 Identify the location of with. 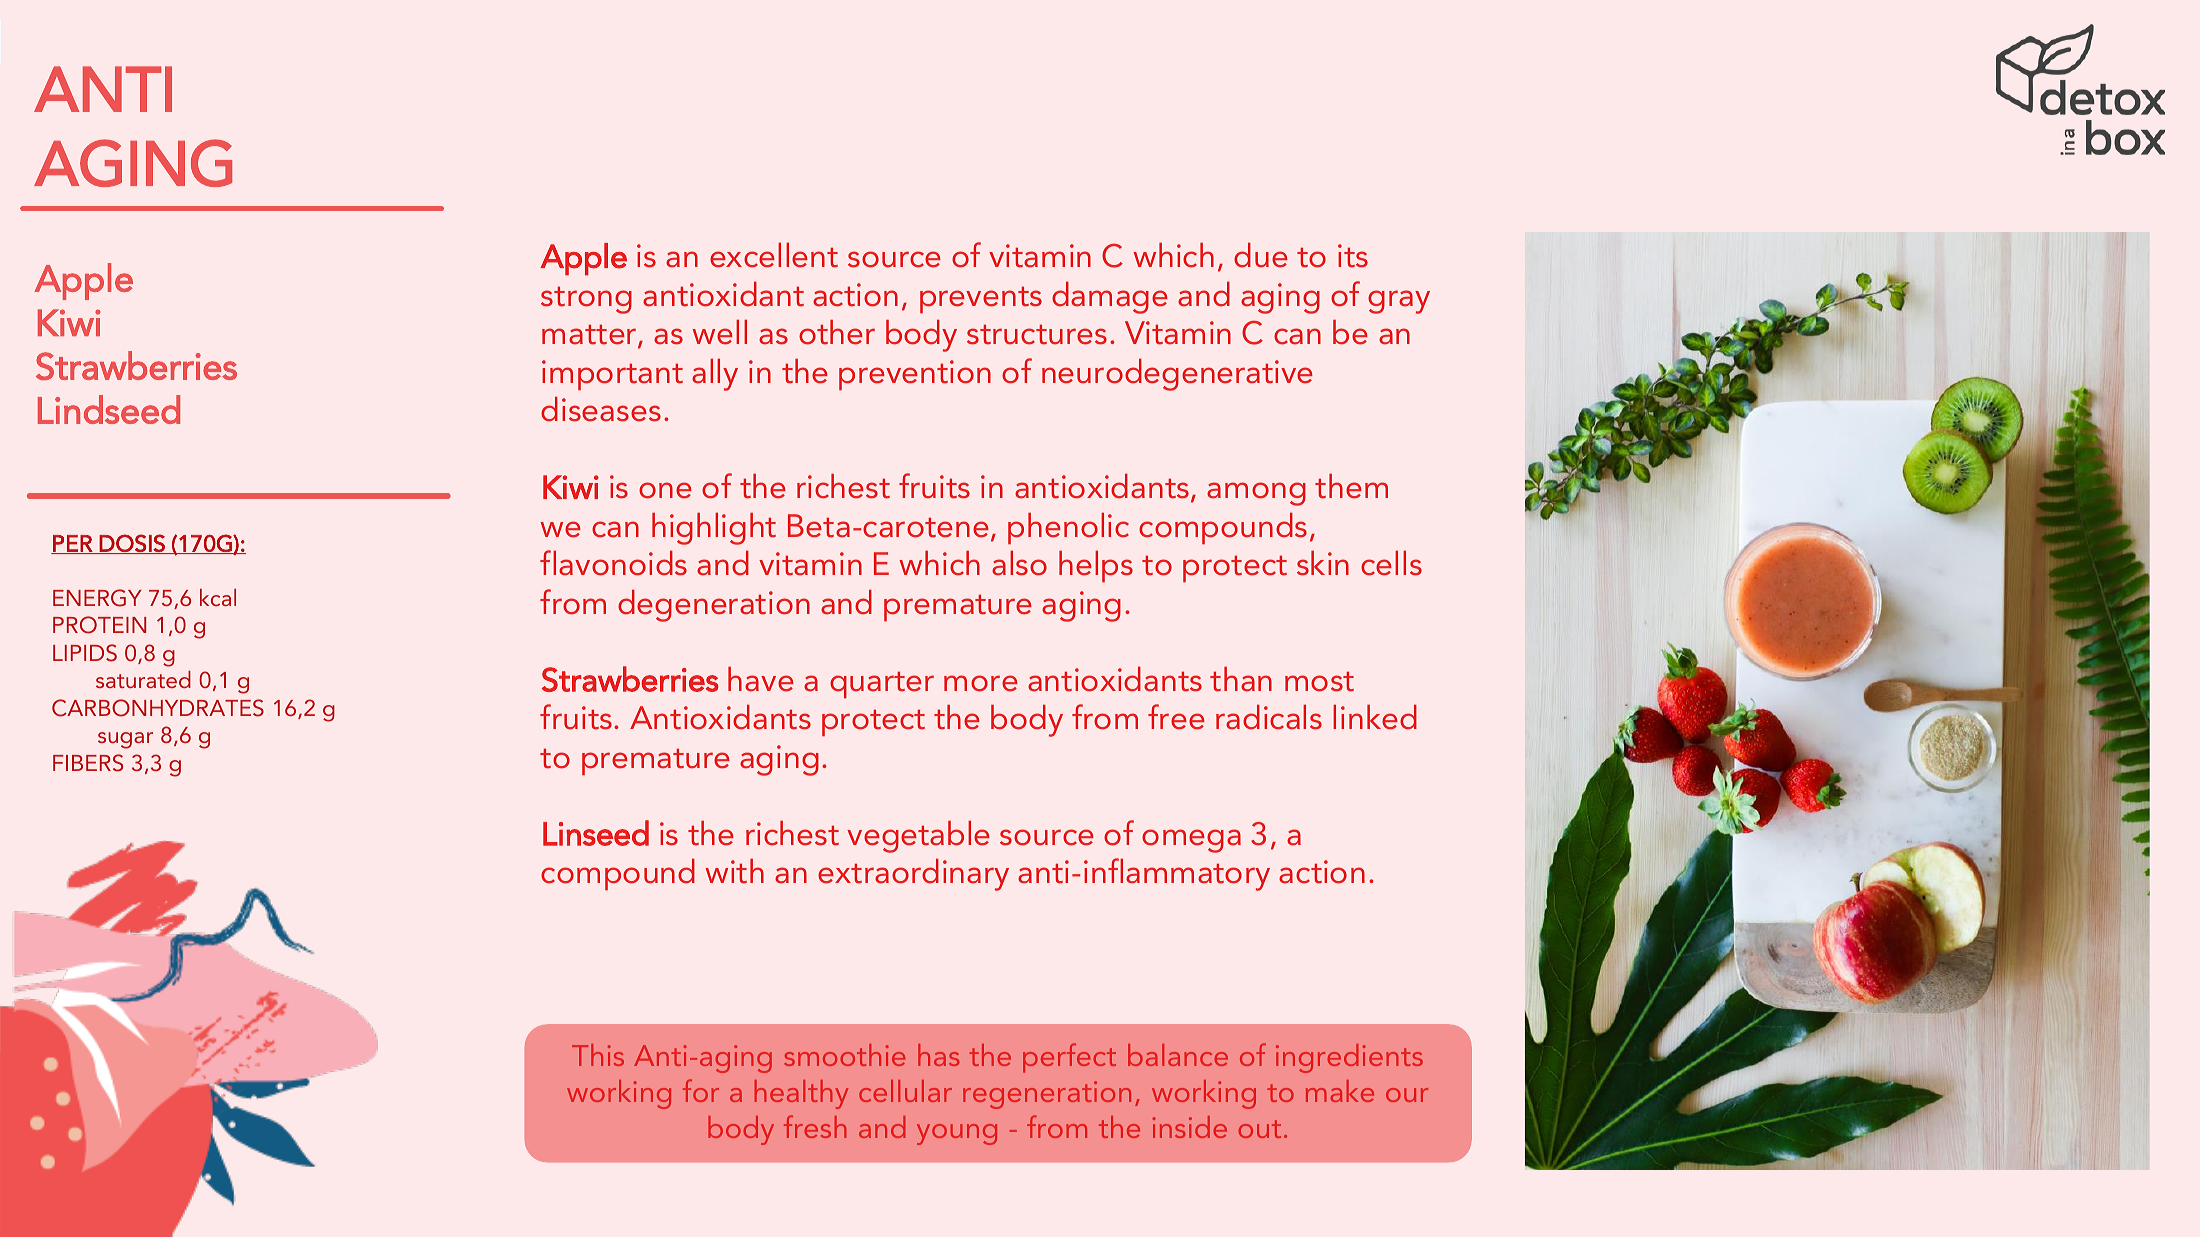
(734, 871).
